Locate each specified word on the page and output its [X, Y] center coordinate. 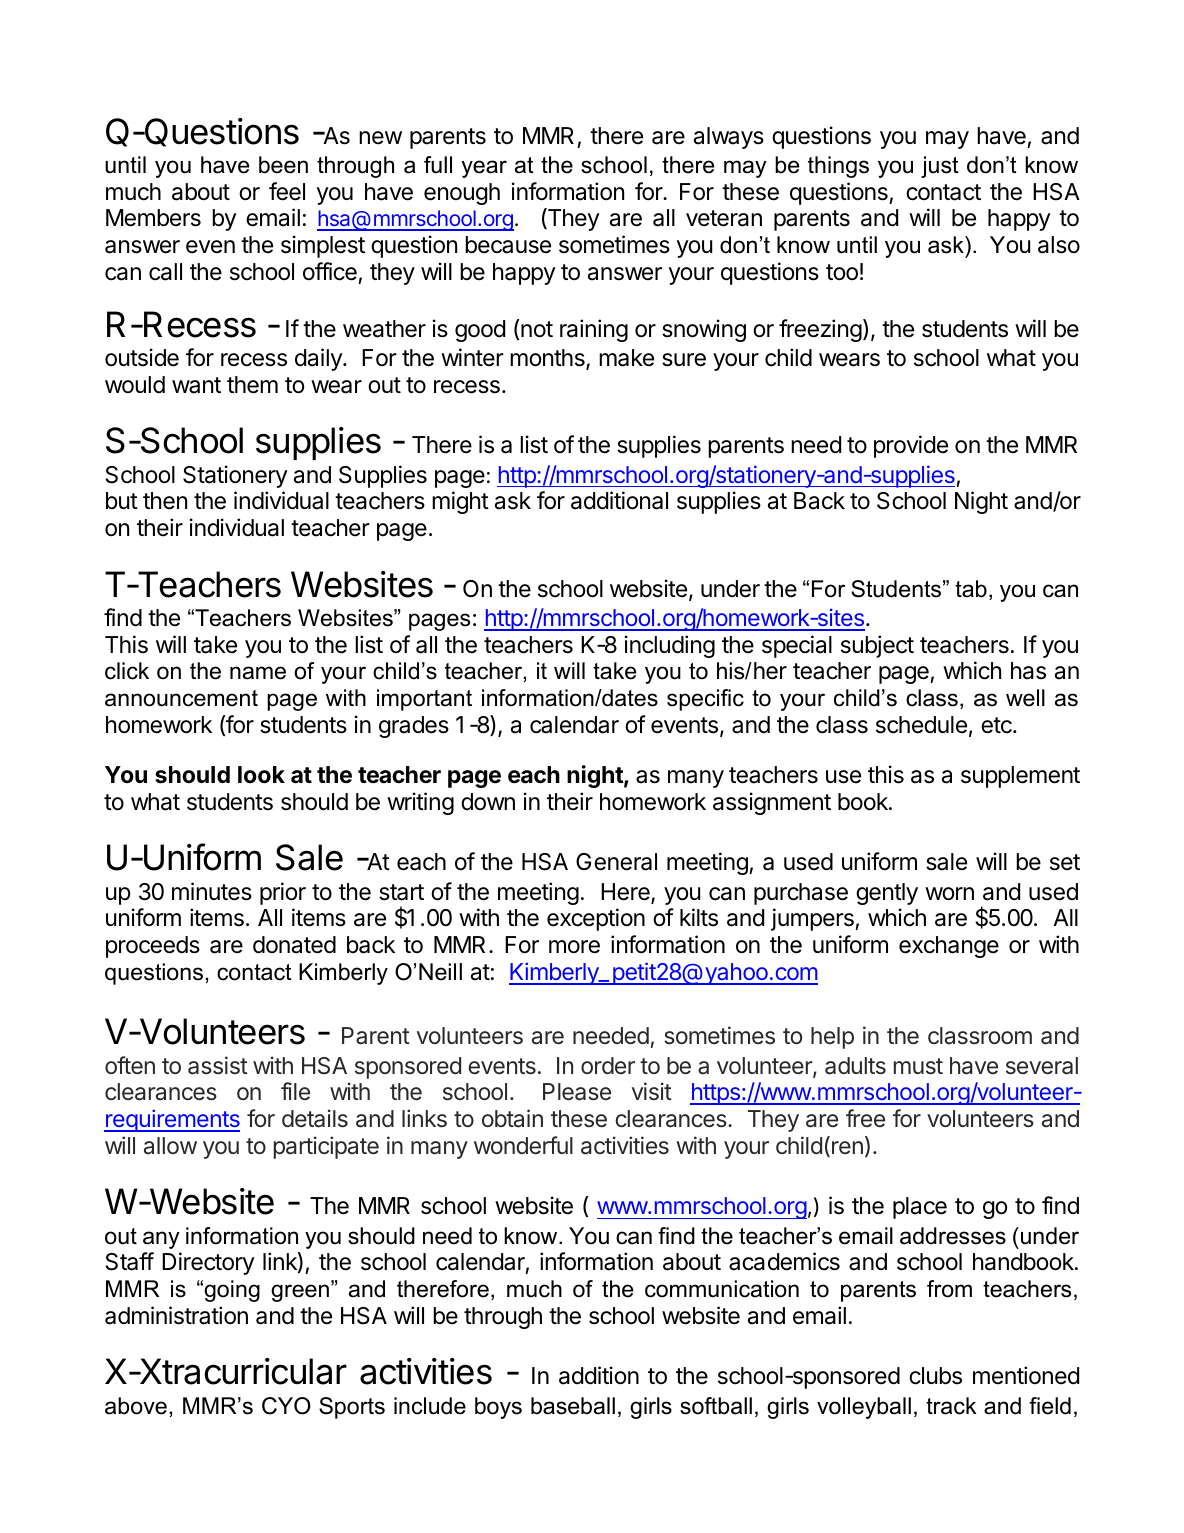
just [940, 167]
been [283, 165]
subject [877, 646]
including [670, 646]
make [626, 358]
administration [176, 1315]
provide [911, 446]
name [258, 673]
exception [596, 919]
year [484, 169]
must [918, 1066]
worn [949, 894]
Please [577, 1092]
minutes [212, 891]
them [252, 385]
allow [170, 1146]
